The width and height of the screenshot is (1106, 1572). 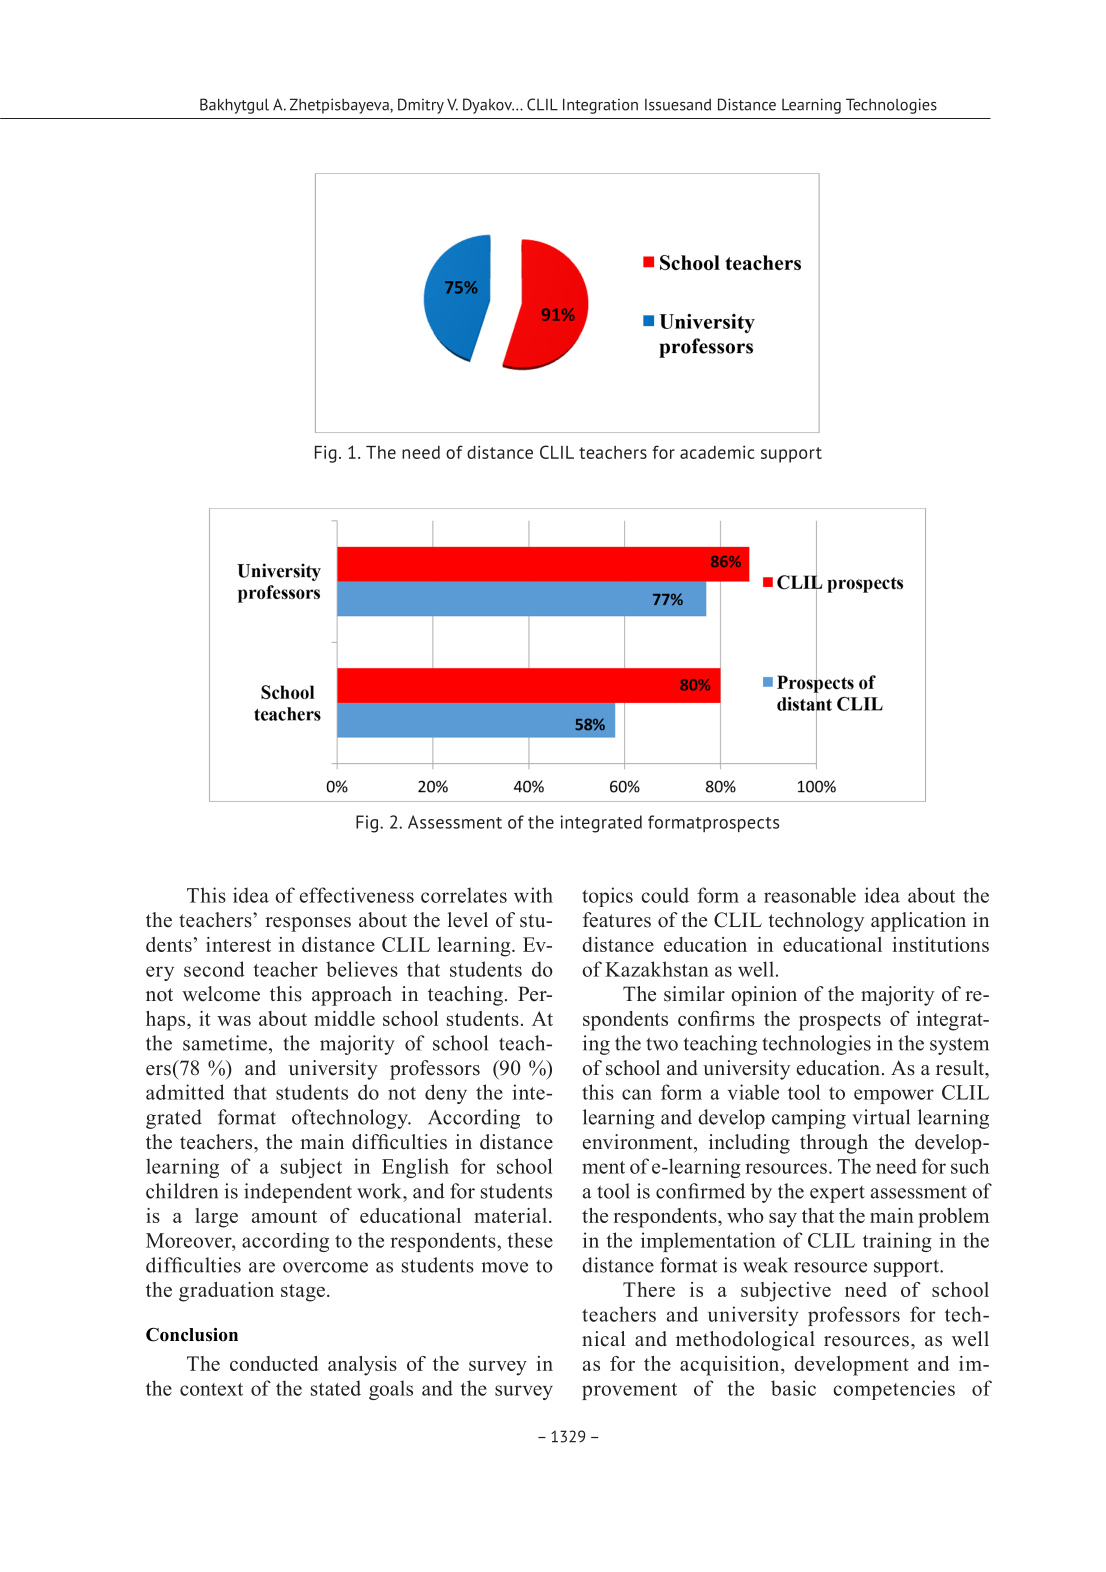 What do you see at coordinates (637, 1094) in the screenshot?
I see `can` at bounding box center [637, 1094].
